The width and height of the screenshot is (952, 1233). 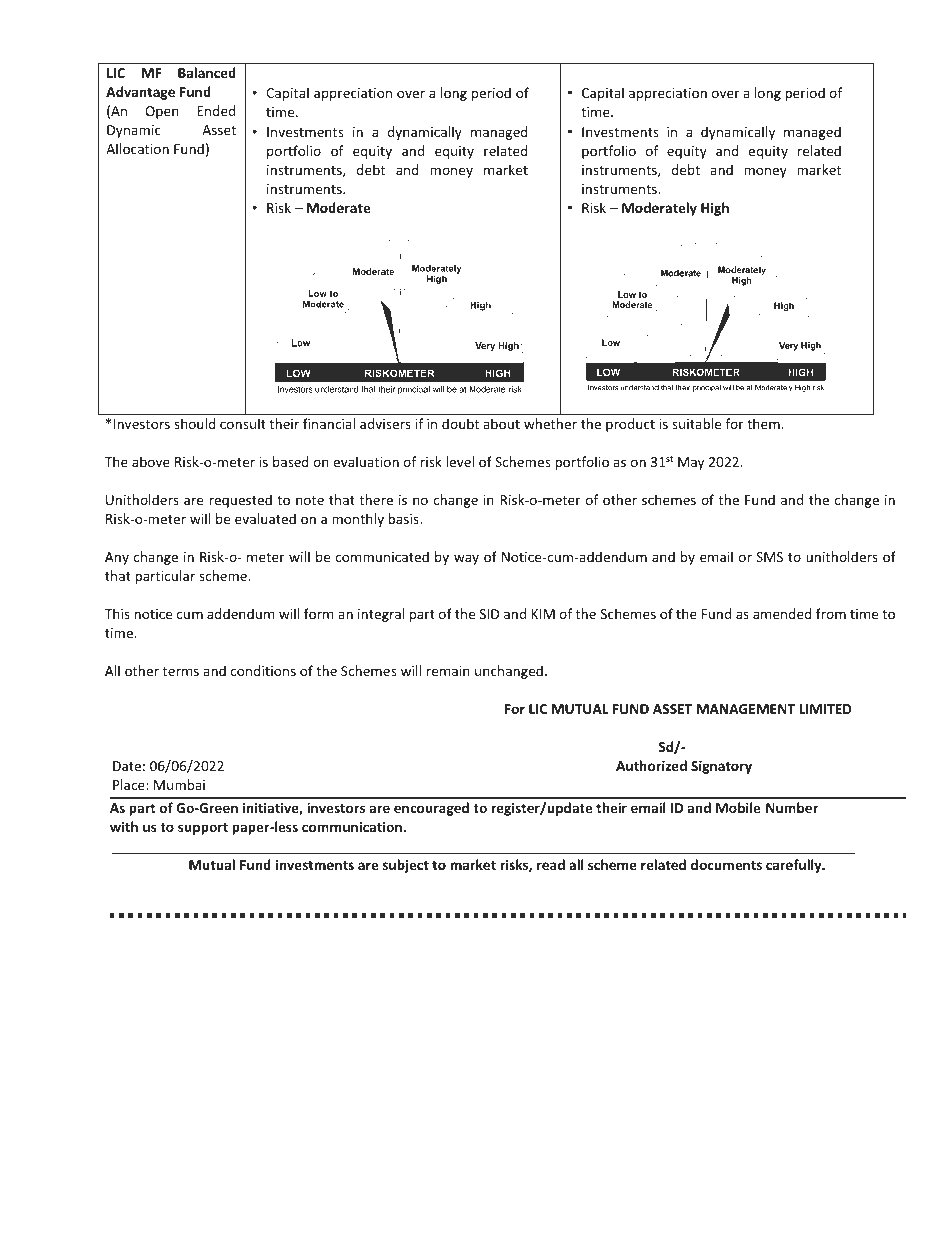 What do you see at coordinates (726, 864) in the screenshot?
I see `documents` at bounding box center [726, 864].
